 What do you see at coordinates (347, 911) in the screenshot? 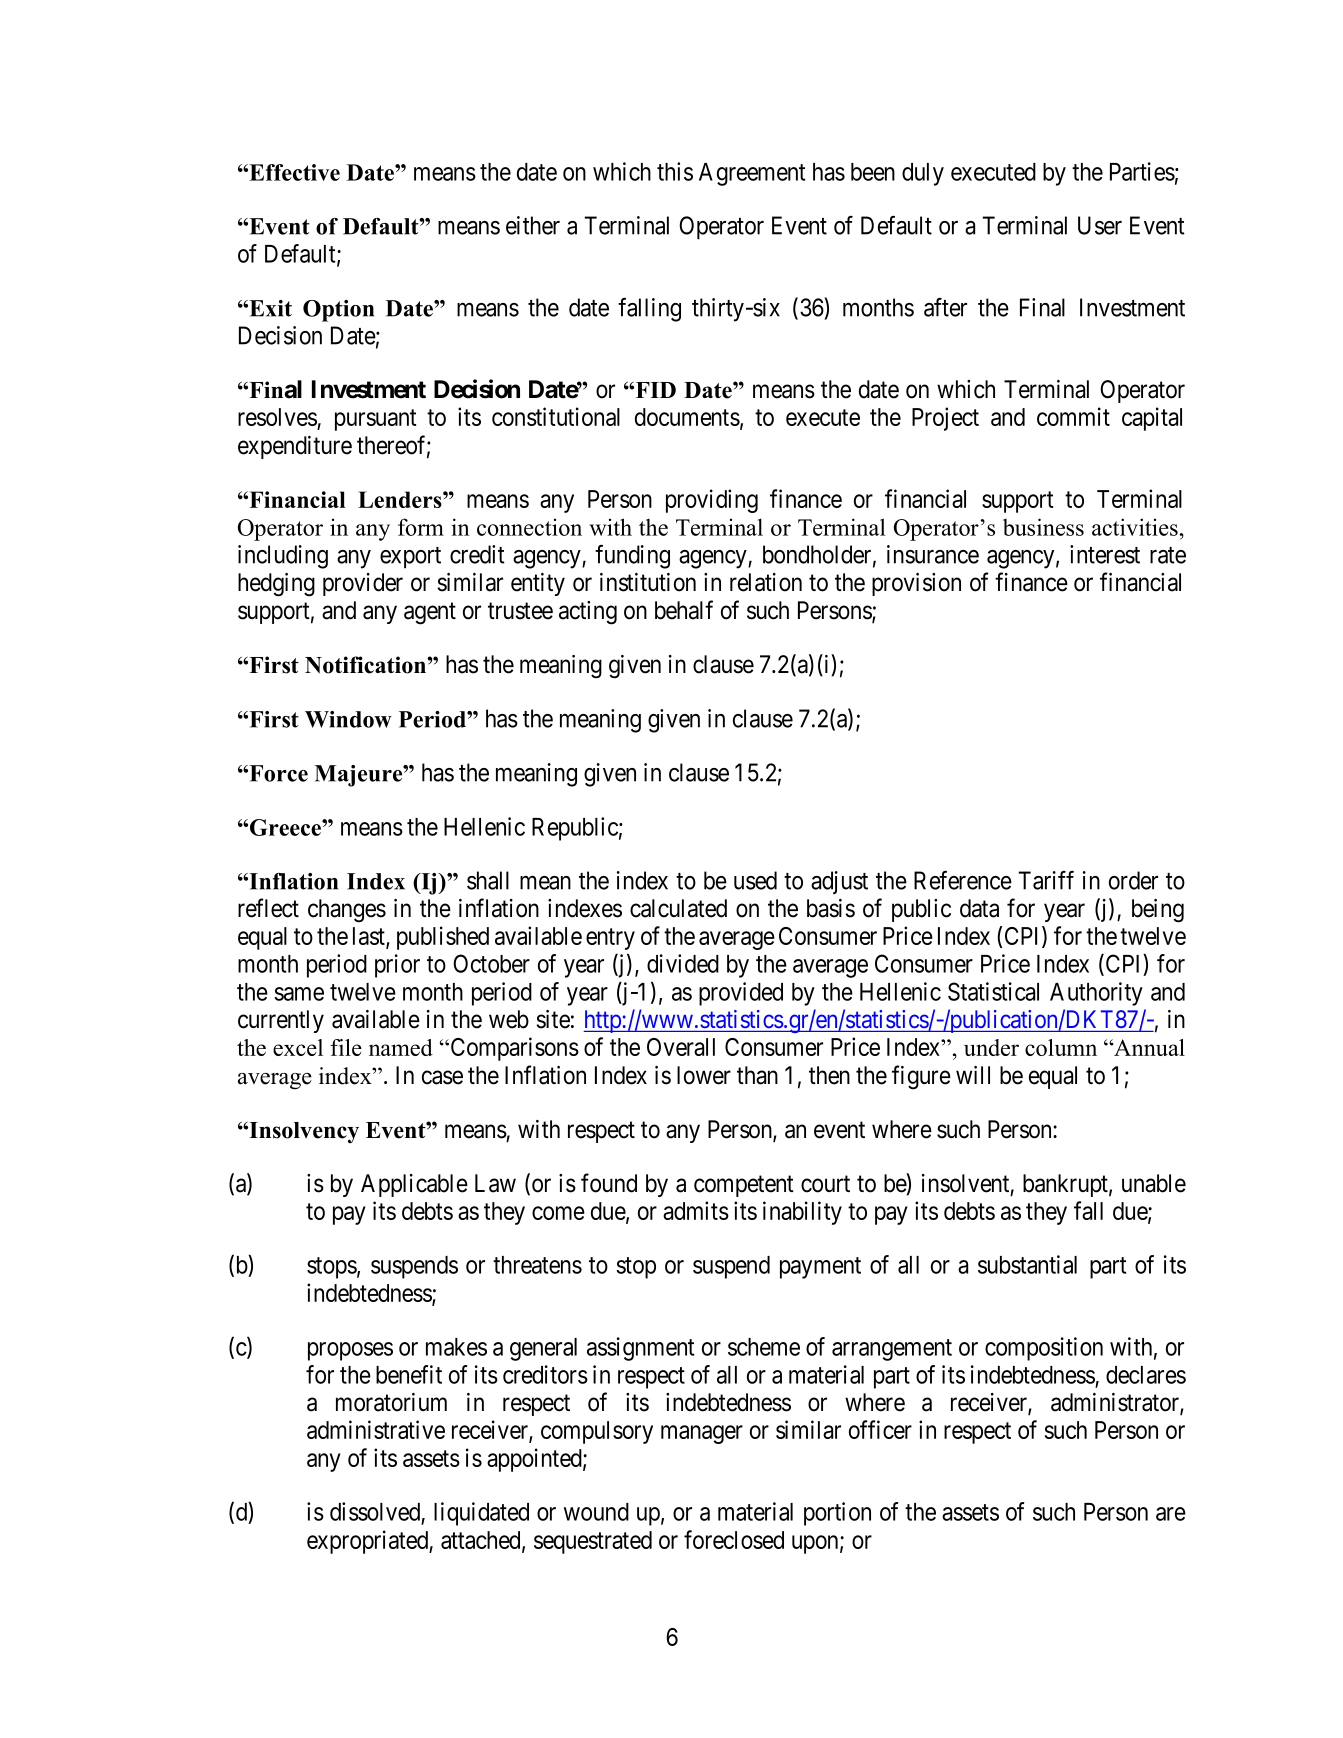
I see `changes` at bounding box center [347, 911].
